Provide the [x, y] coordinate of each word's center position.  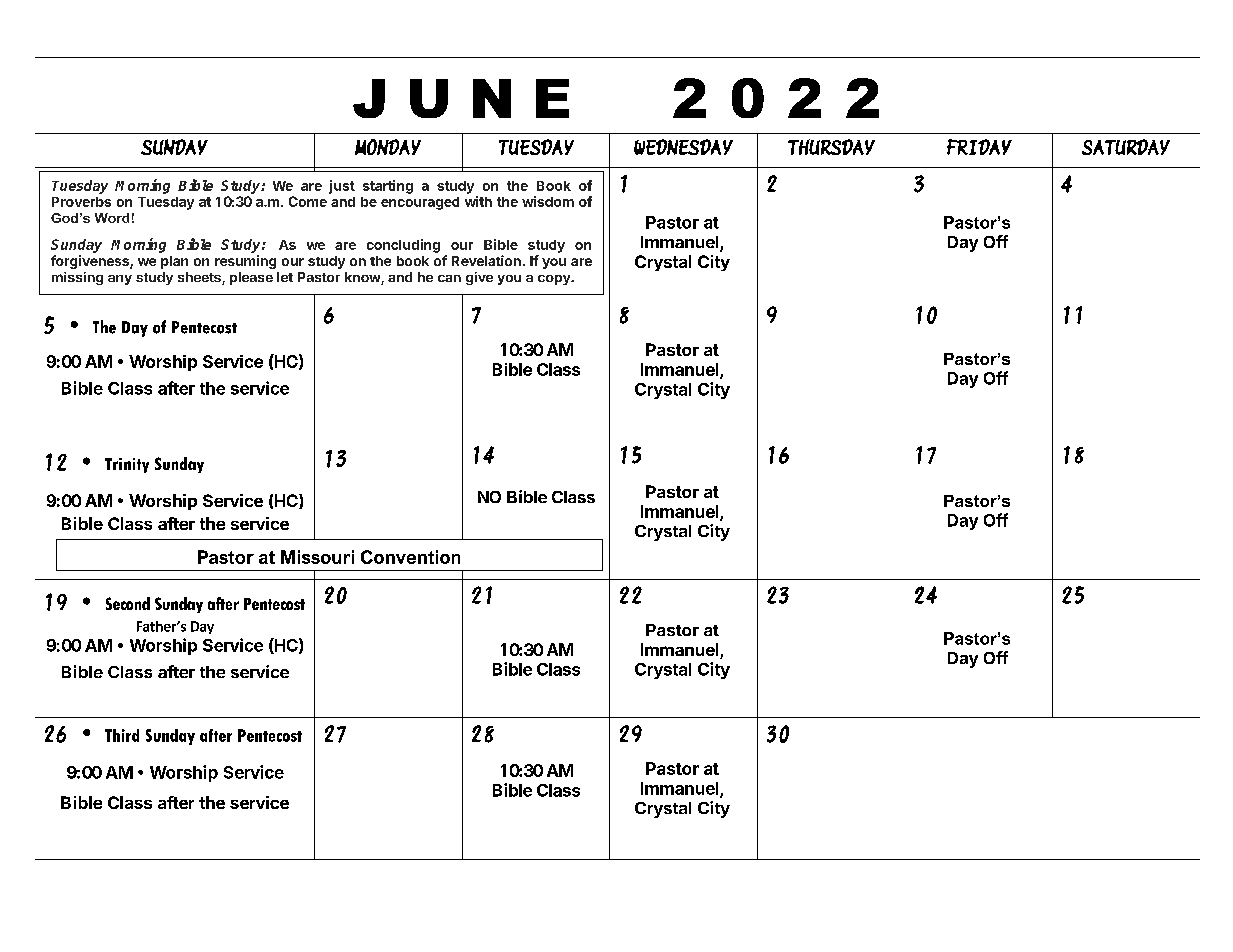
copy [555, 280]
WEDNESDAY [683, 147]
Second [128, 603]
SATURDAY [1126, 147]
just [342, 187]
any [120, 280]
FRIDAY [979, 147]
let [285, 277]
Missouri [317, 557]
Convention [410, 557]
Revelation [486, 260]
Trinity [127, 465]
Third [122, 735]
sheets [200, 278]
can [449, 278]
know [363, 278]
